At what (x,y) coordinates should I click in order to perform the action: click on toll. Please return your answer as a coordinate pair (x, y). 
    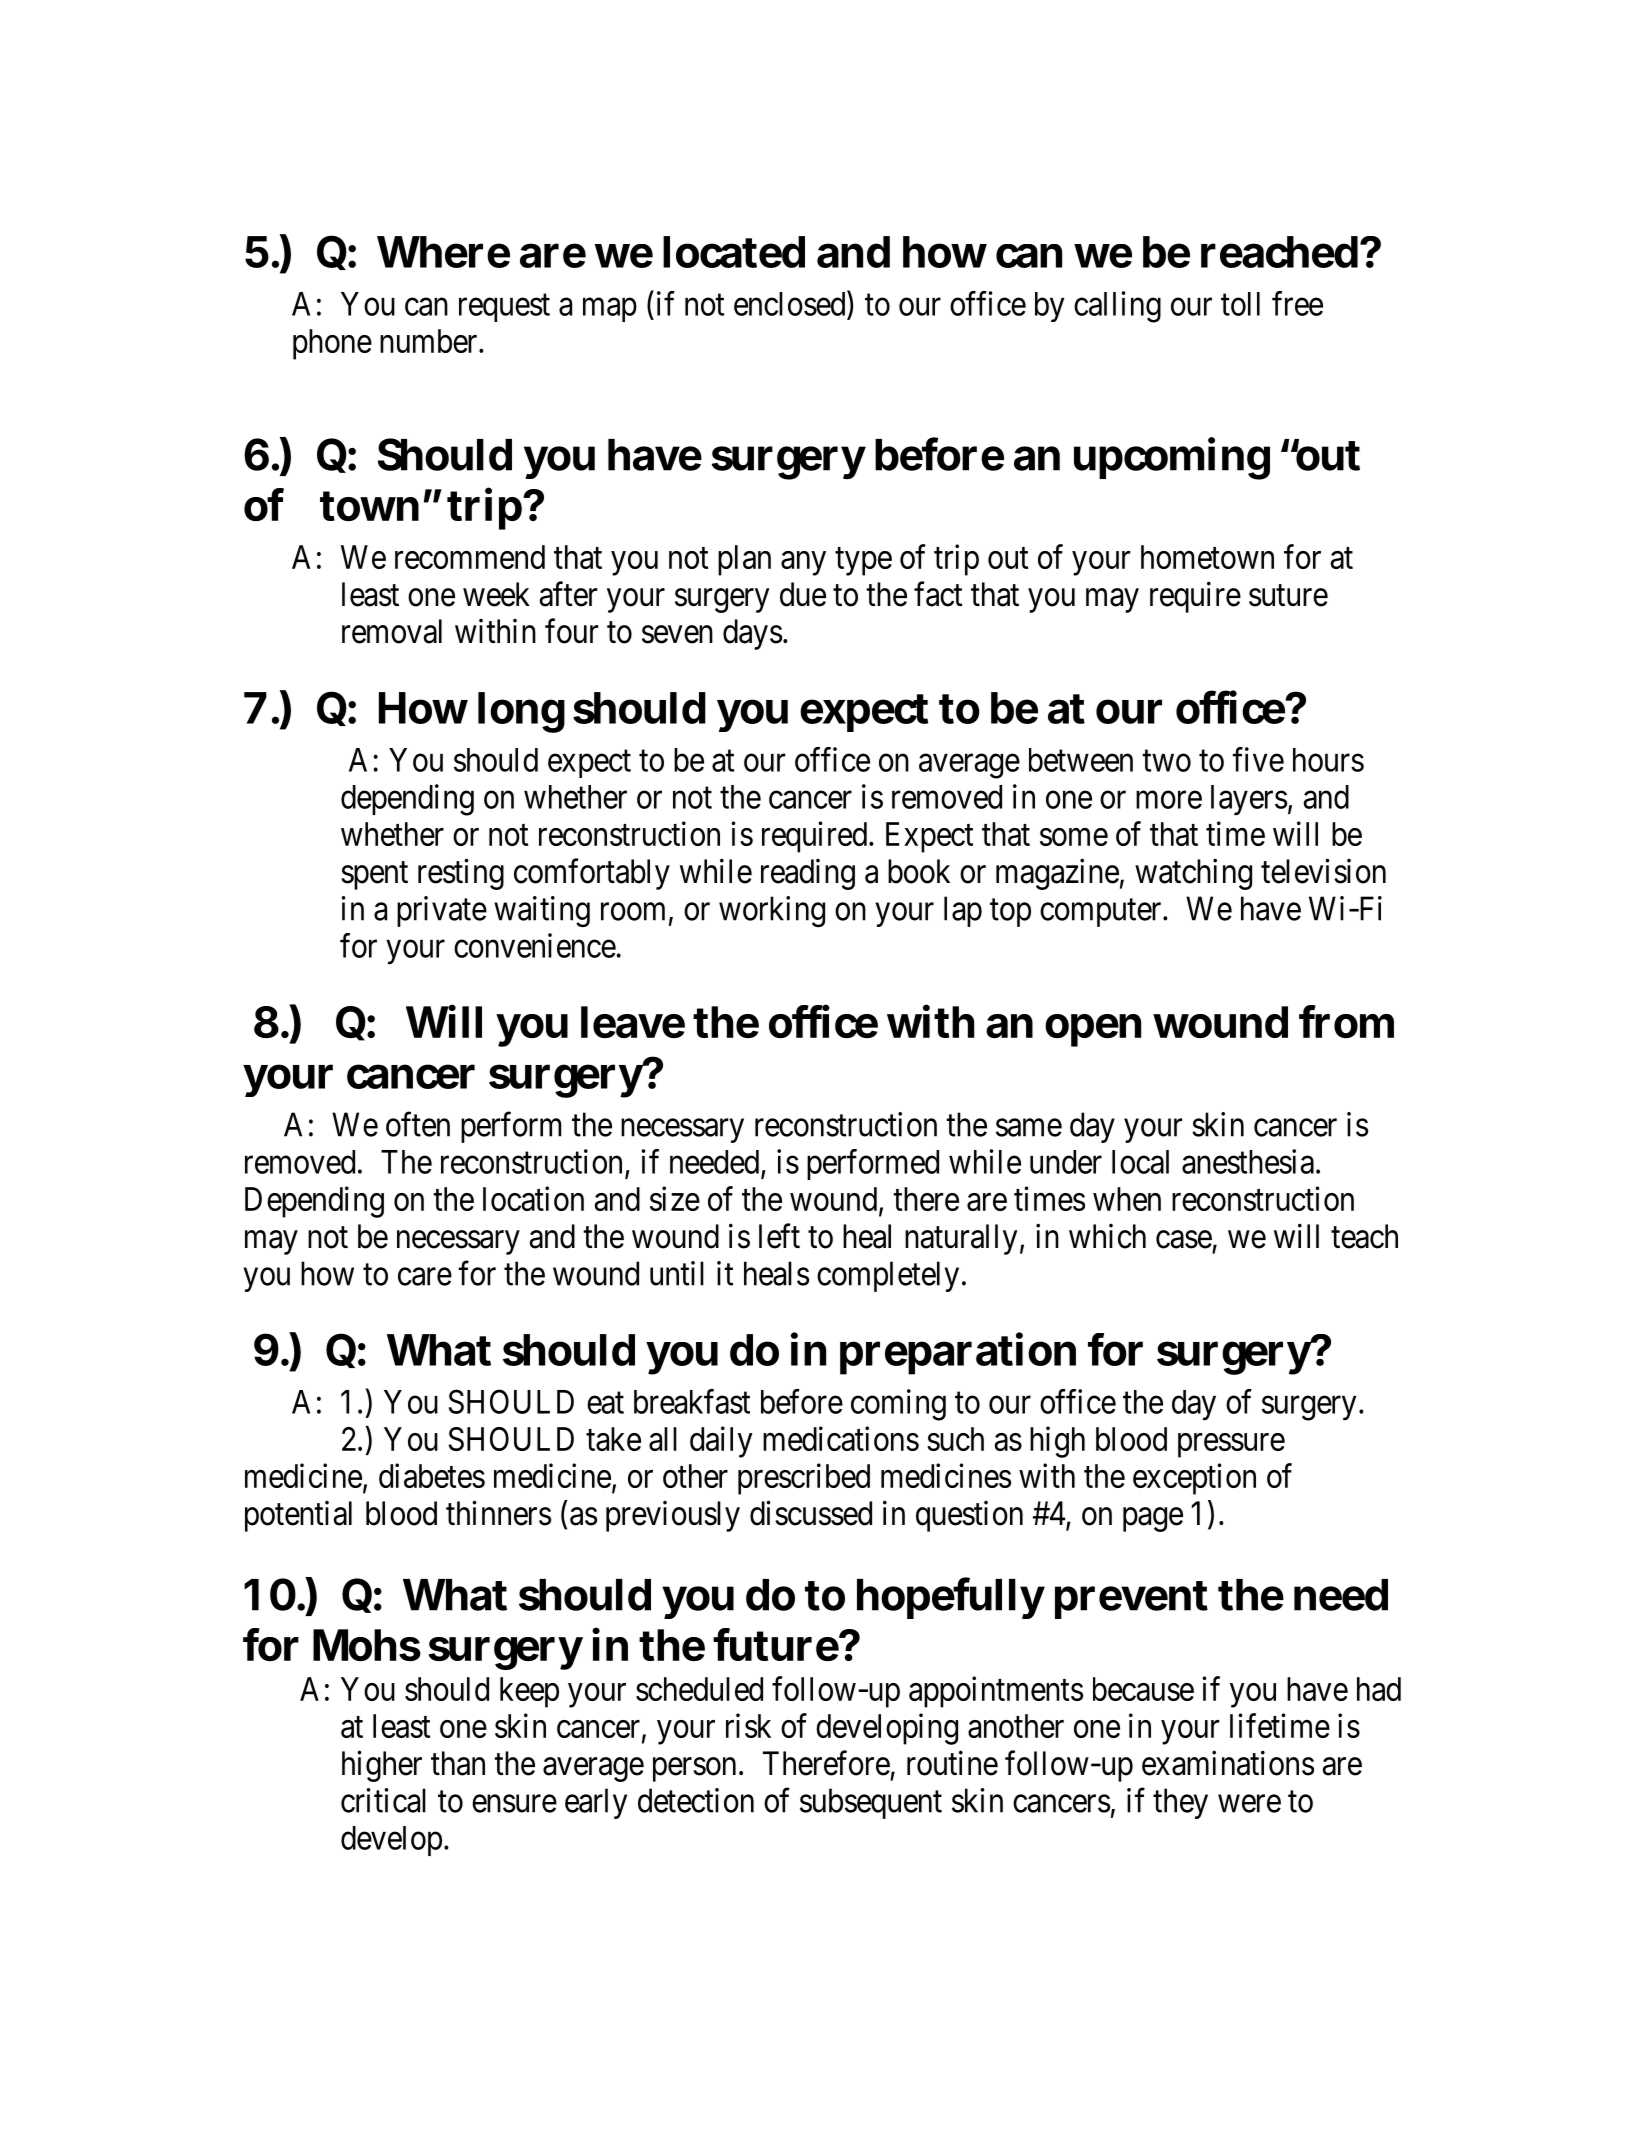
    Looking at the image, I should click on (1240, 304).
